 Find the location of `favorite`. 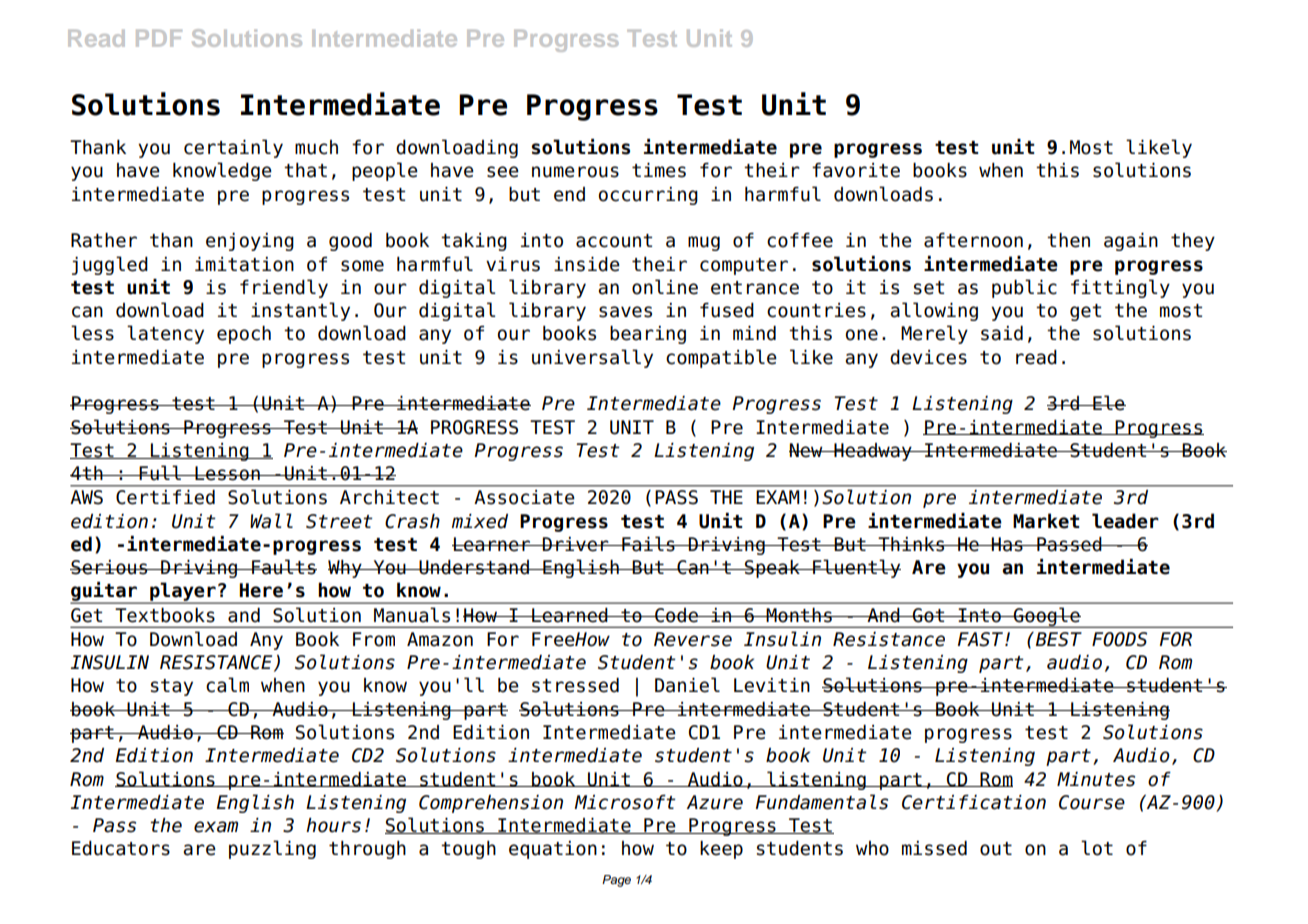

favorite is located at coordinates (856, 170).
